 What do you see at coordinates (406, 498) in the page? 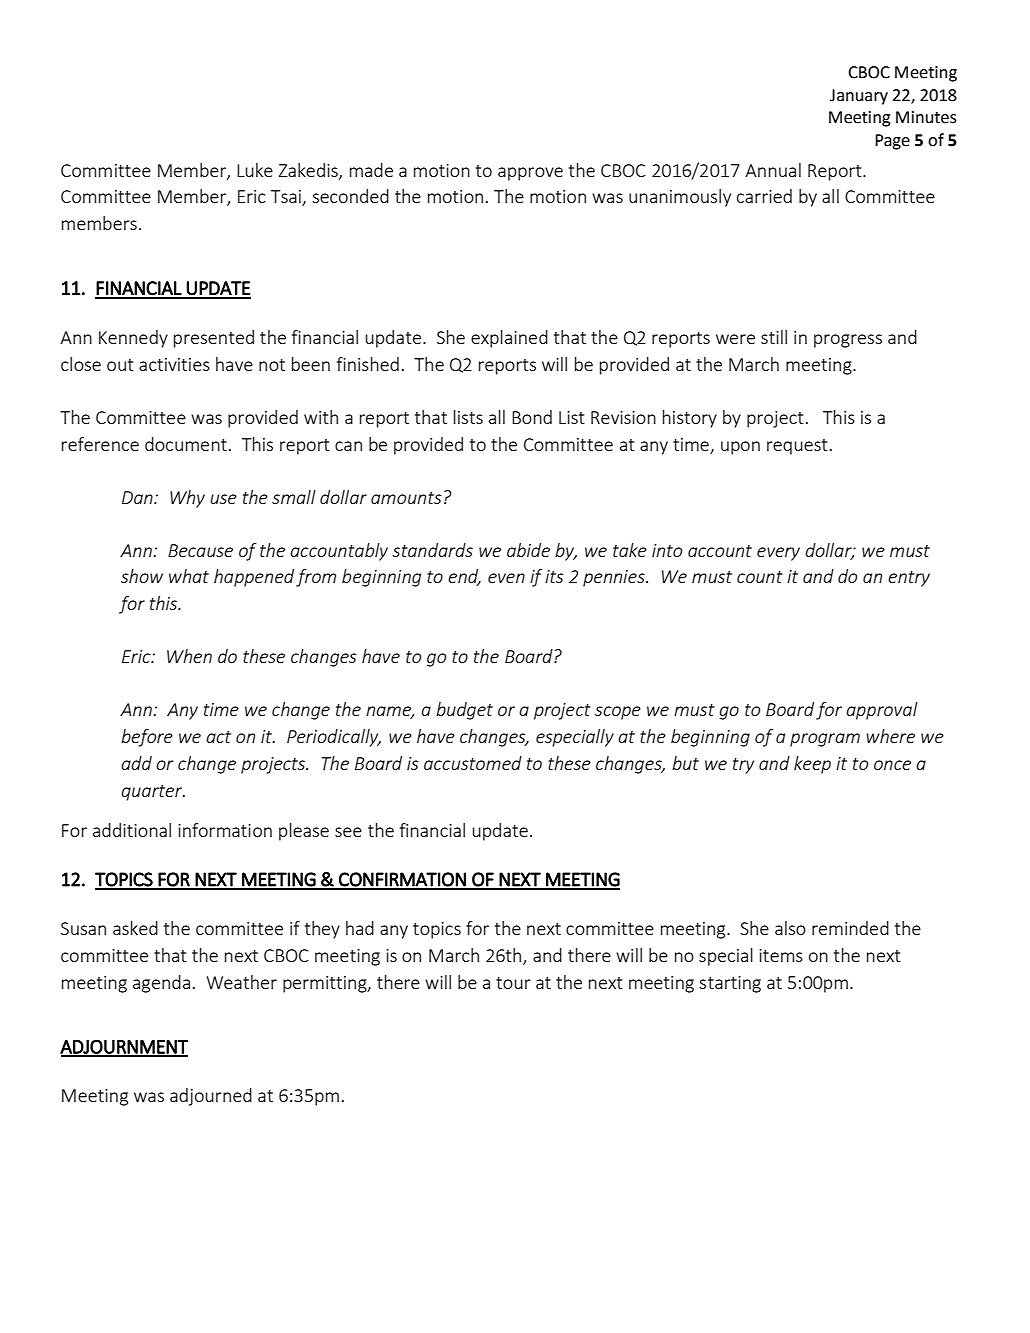
I see `amounts` at bounding box center [406, 498].
